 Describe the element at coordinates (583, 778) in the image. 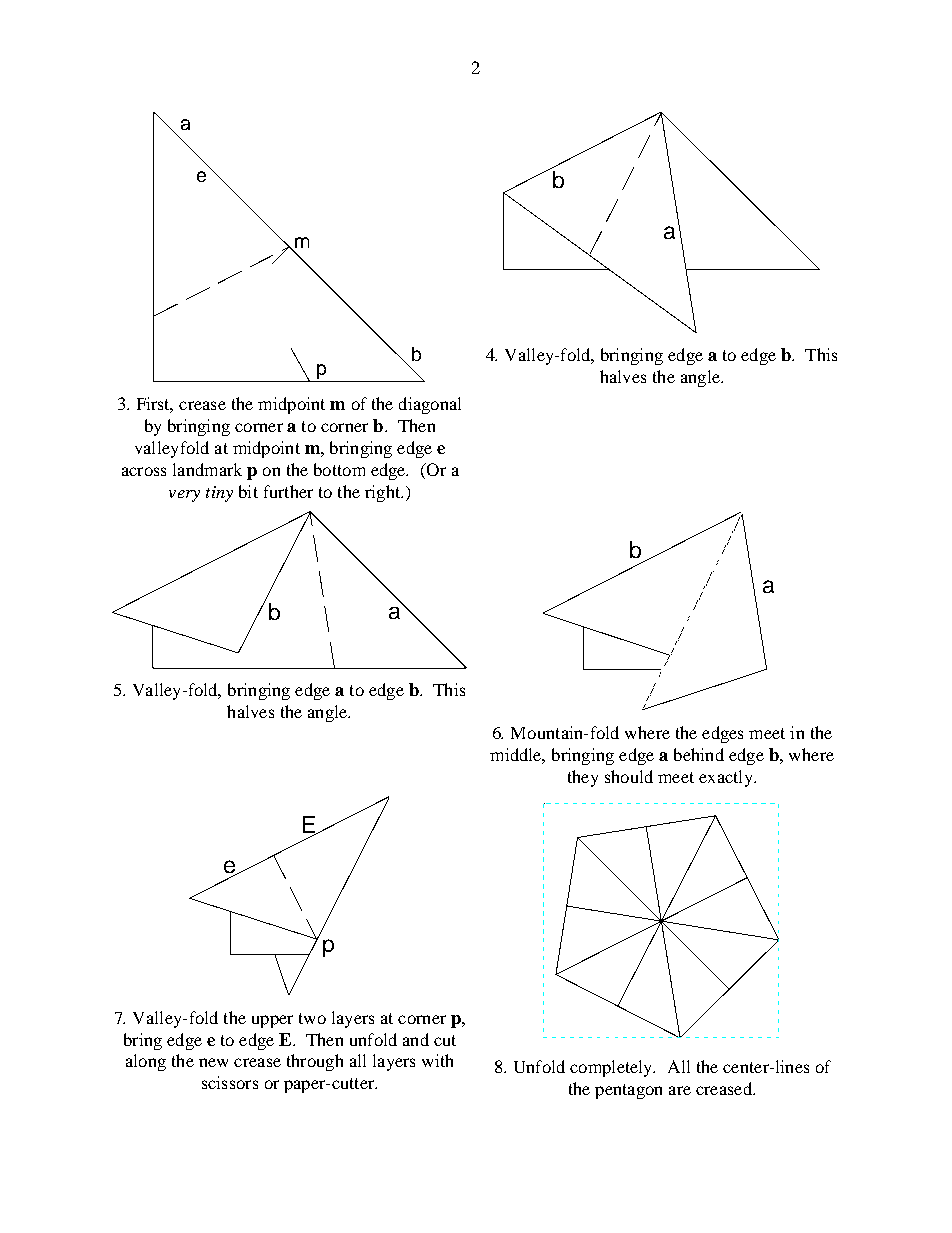

I see `they` at that location.
